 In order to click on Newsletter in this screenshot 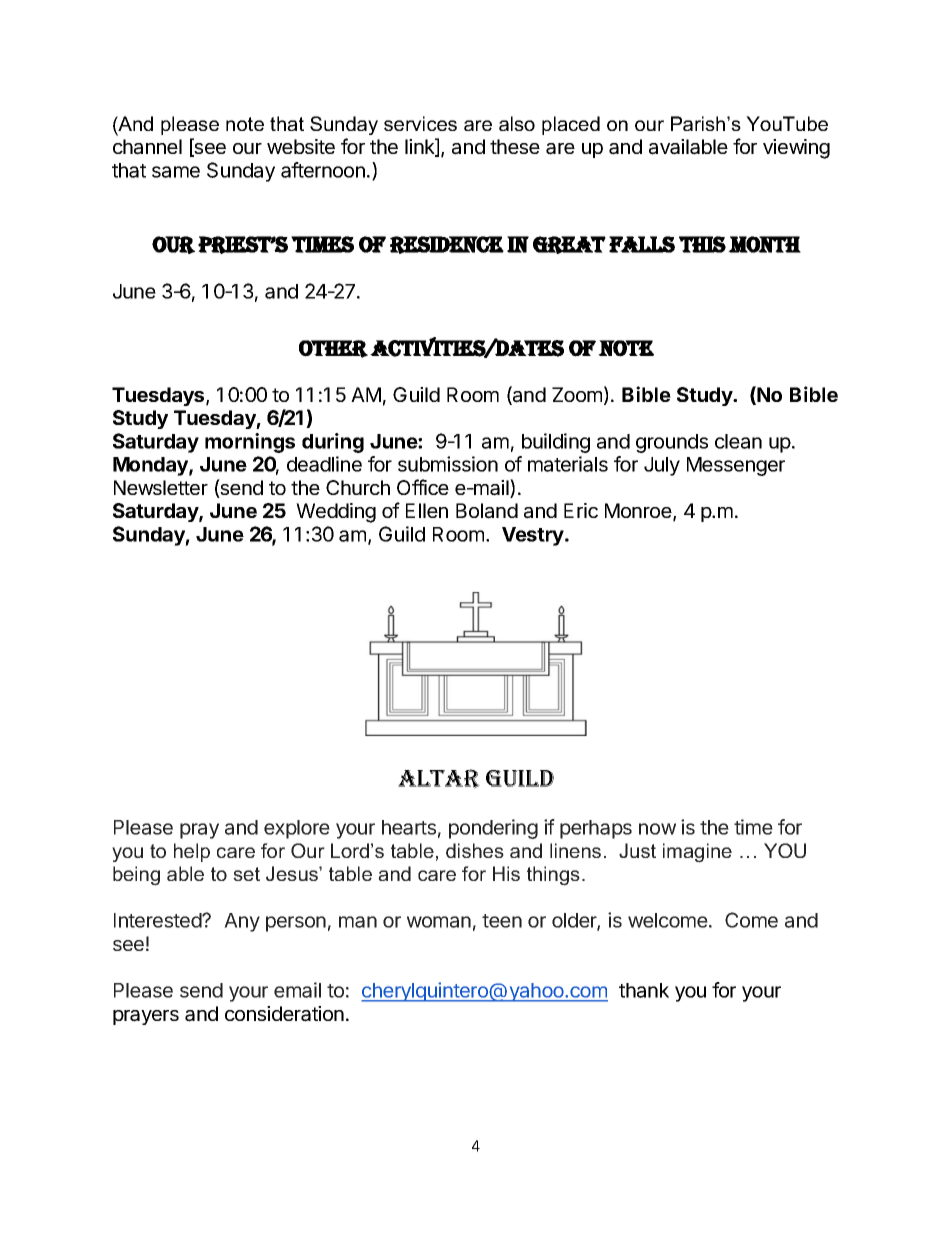, I will do `click(161, 487)`.
